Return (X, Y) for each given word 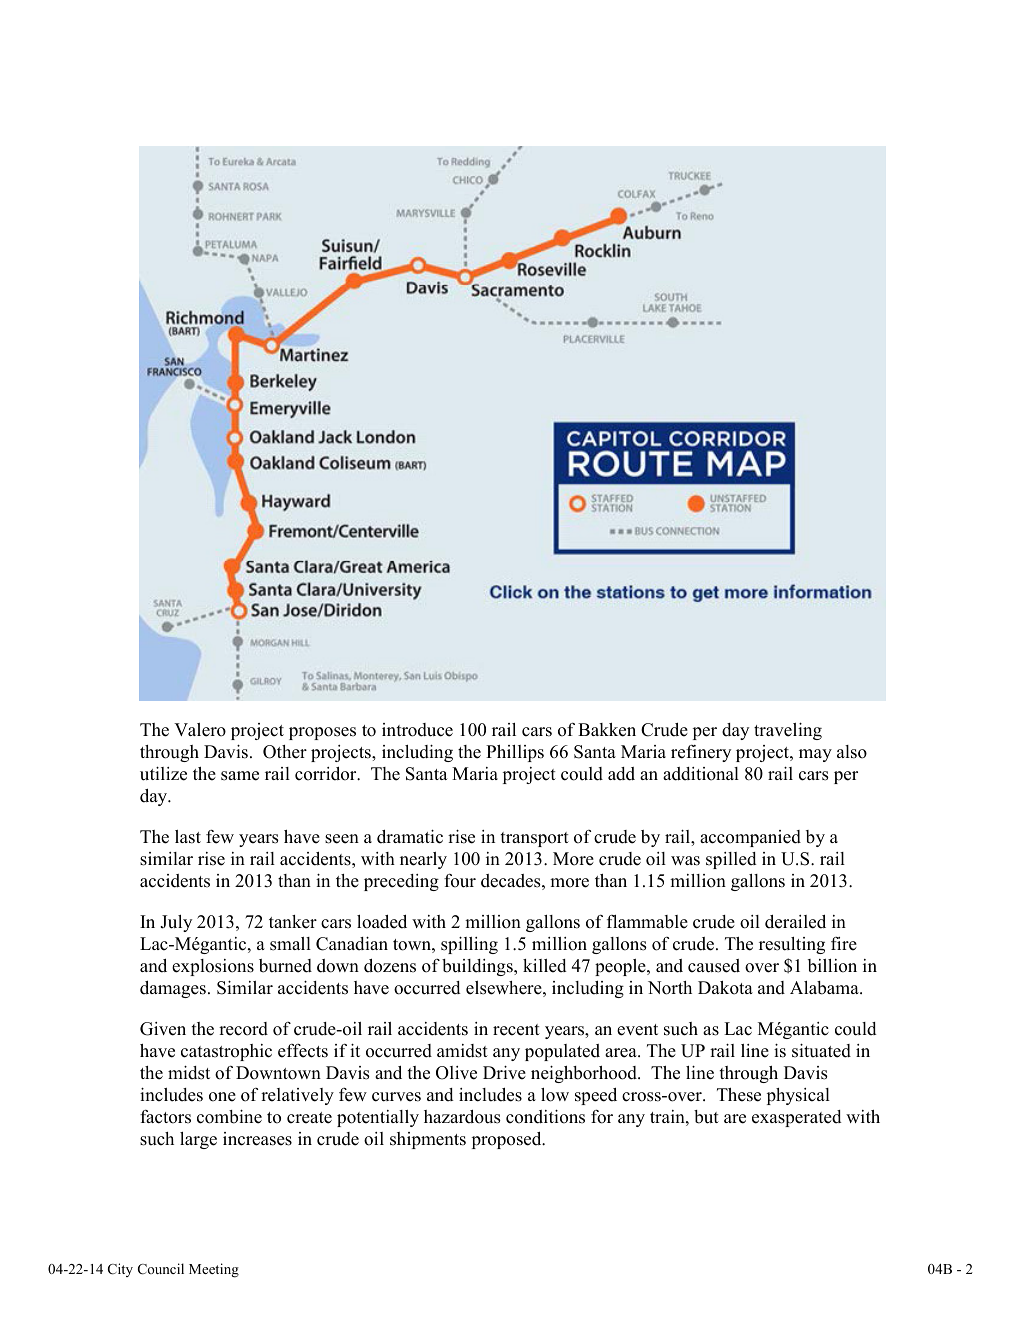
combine (229, 1116)
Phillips (515, 753)
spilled (731, 860)
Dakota (725, 988)
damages (173, 989)
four (460, 880)
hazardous (462, 1117)
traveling (788, 731)
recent (516, 1030)
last (188, 837)
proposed (508, 1140)
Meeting (214, 1270)
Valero (200, 730)
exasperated (797, 1118)
